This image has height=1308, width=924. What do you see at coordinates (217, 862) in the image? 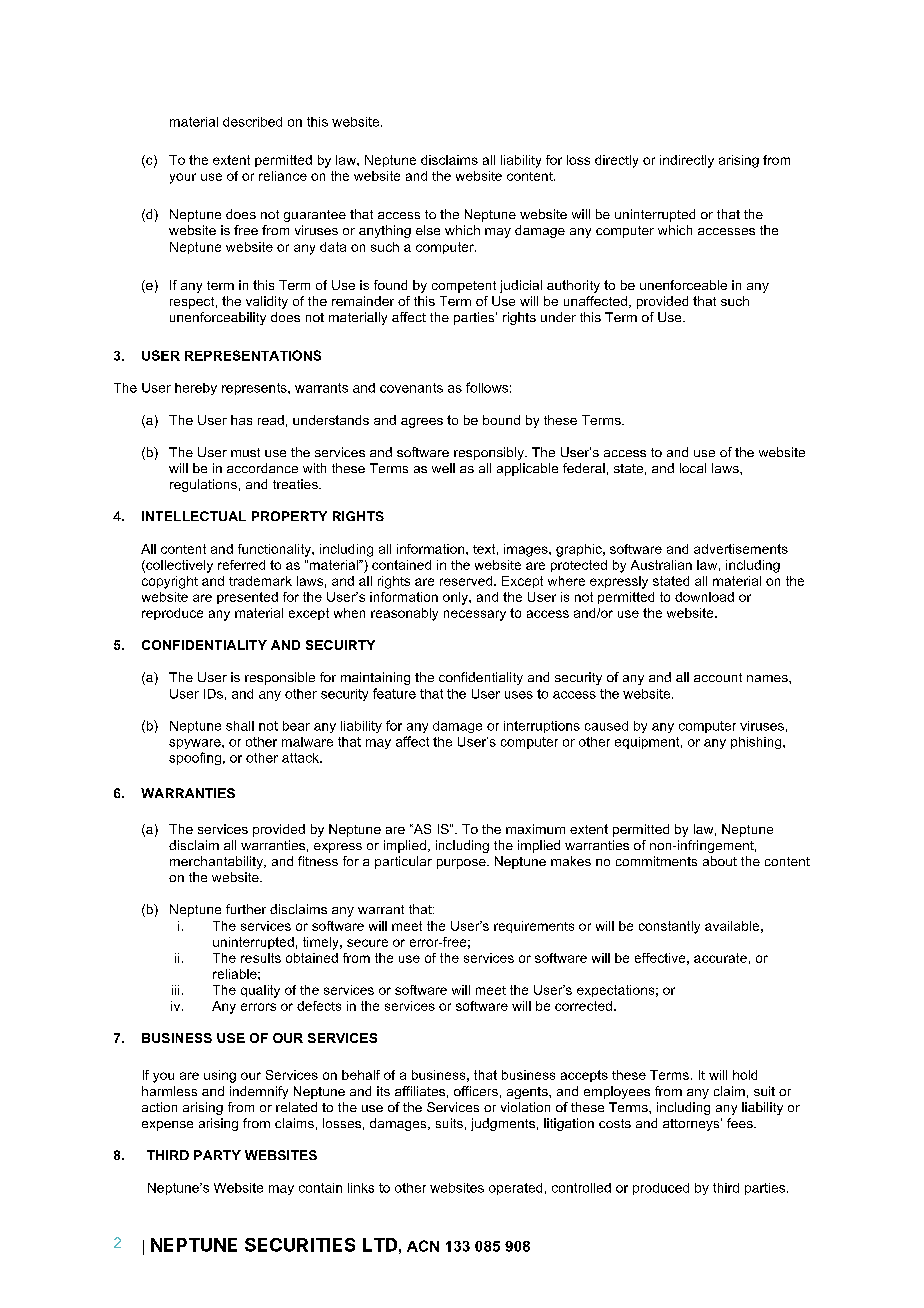
I see `merchantability` at bounding box center [217, 862].
